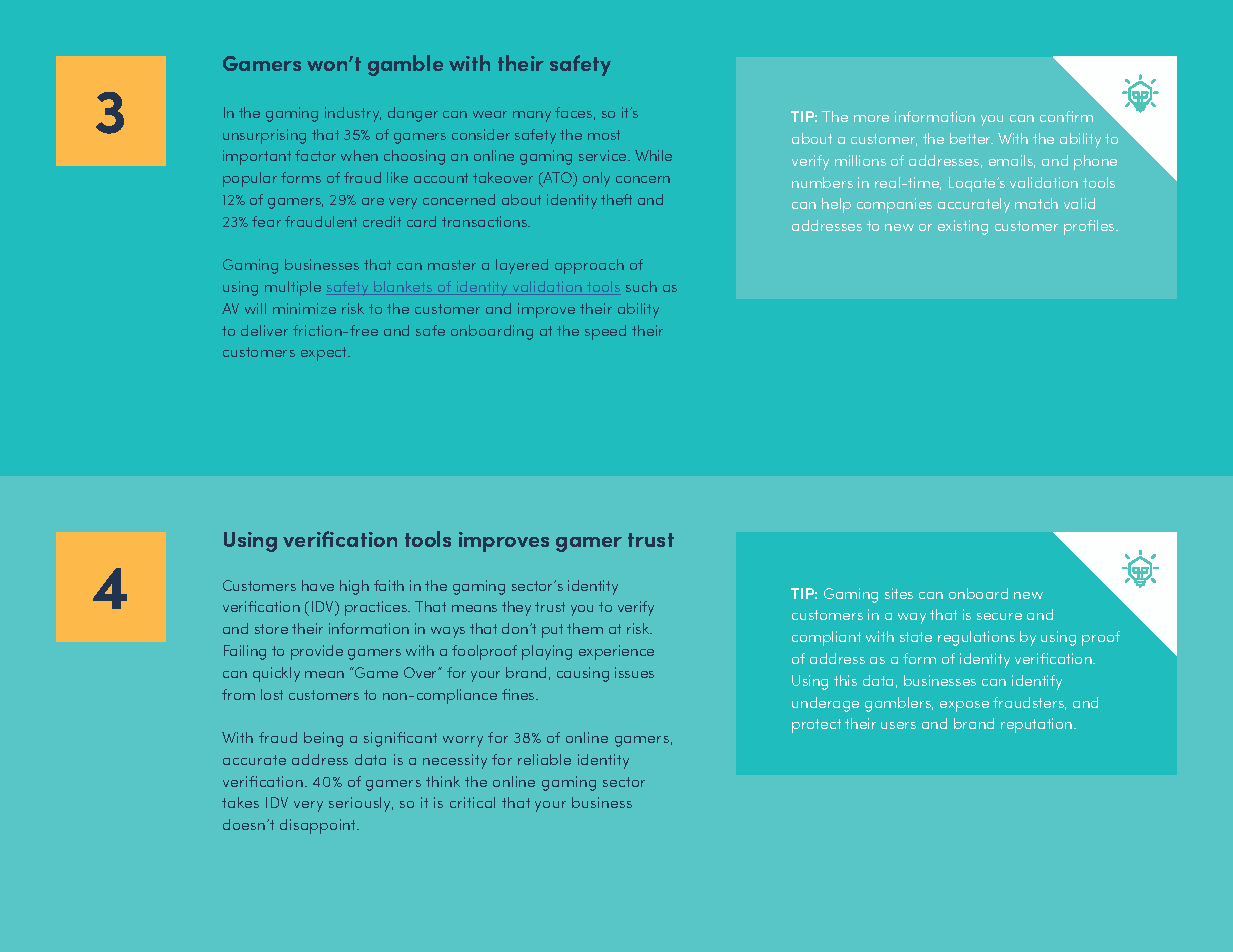 This screenshot has width=1233, height=952. I want to click on sites, so click(899, 593).
